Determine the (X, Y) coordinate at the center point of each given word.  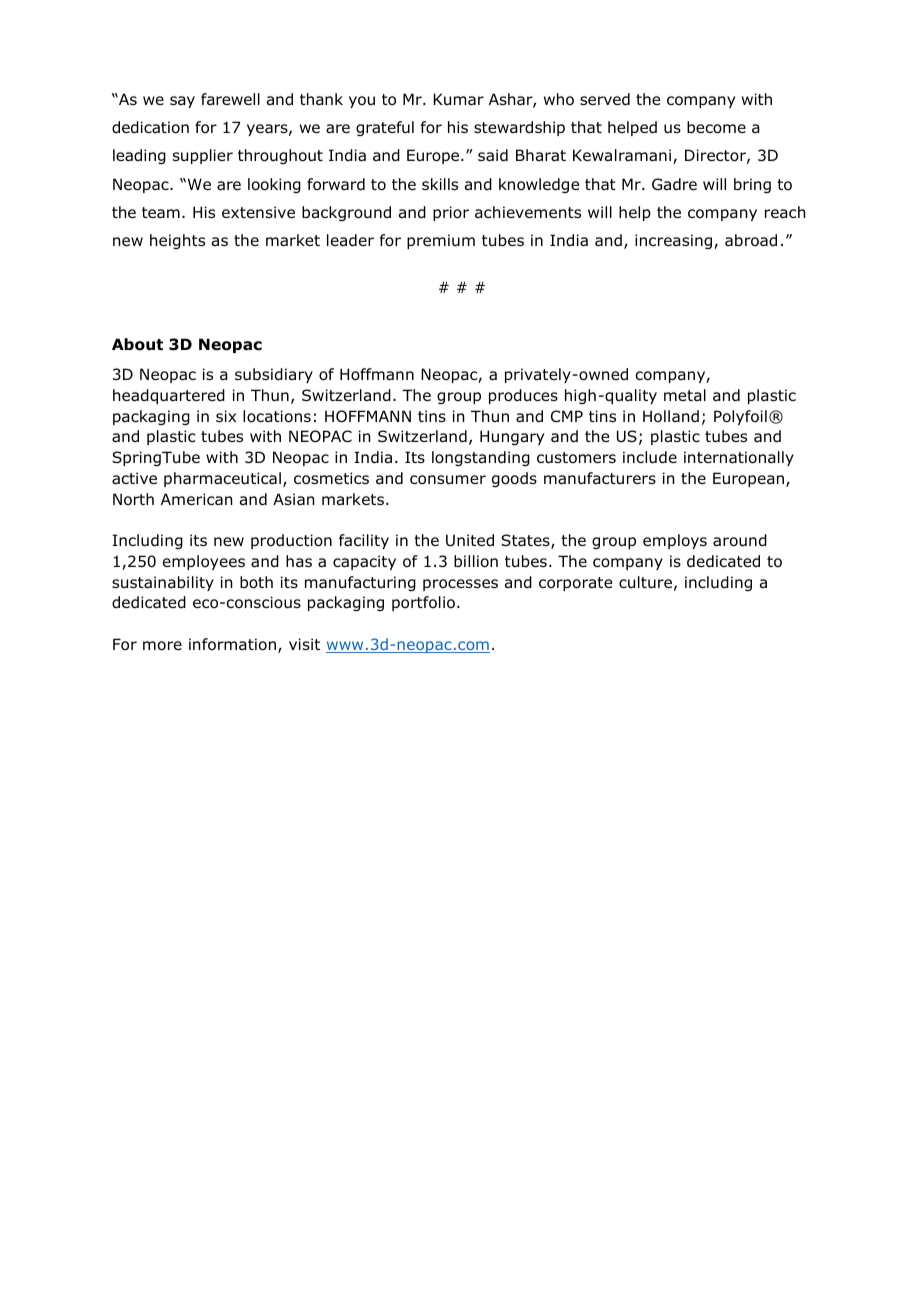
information (232, 644)
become (716, 127)
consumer (448, 480)
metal (685, 395)
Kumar (458, 99)
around (740, 540)
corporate (575, 584)
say (182, 102)
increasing (675, 241)
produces (523, 396)
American (197, 499)
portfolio (423, 603)
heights (177, 241)
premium (441, 241)
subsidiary (274, 375)
